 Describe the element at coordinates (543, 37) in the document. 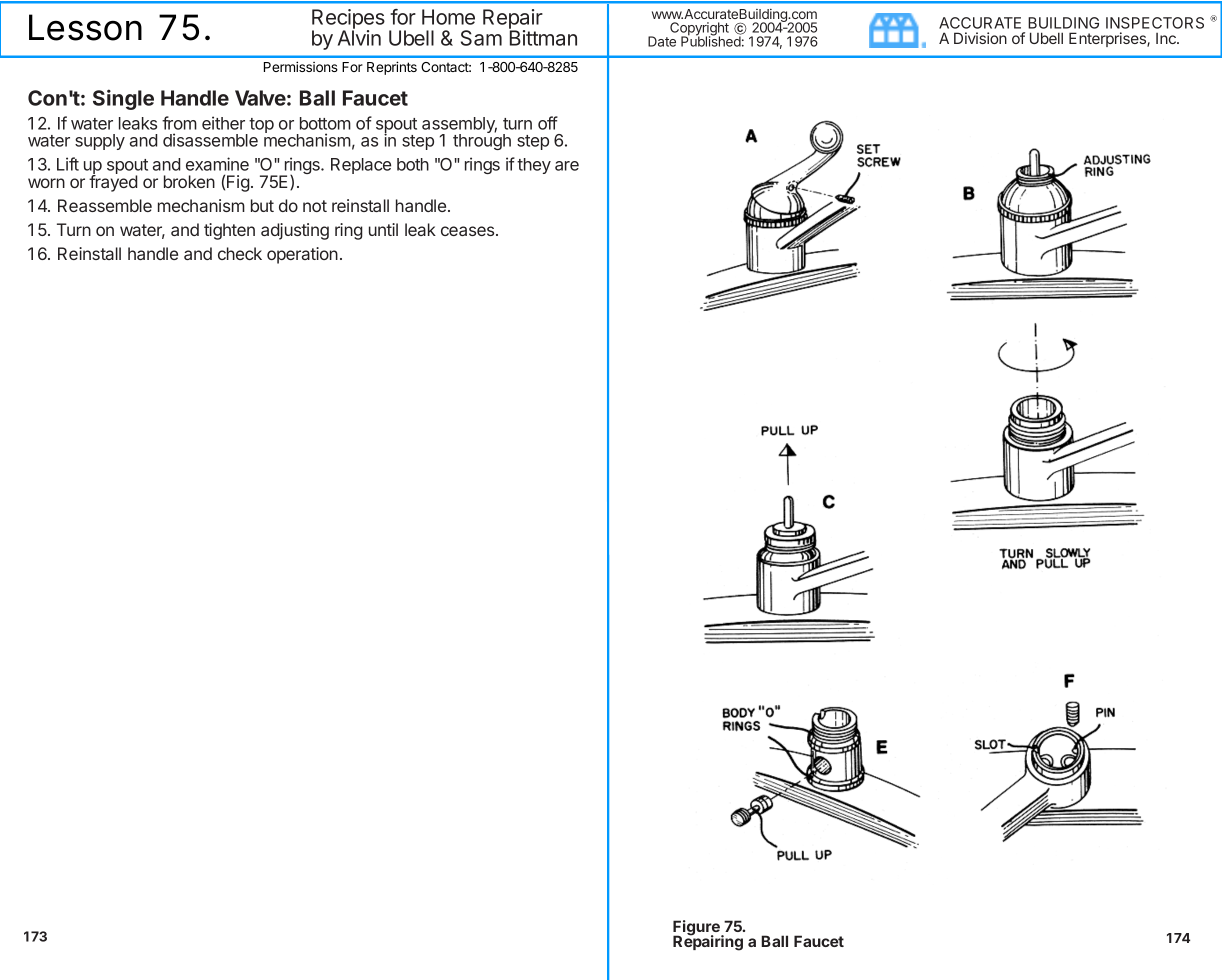

I see `Bittman` at that location.
